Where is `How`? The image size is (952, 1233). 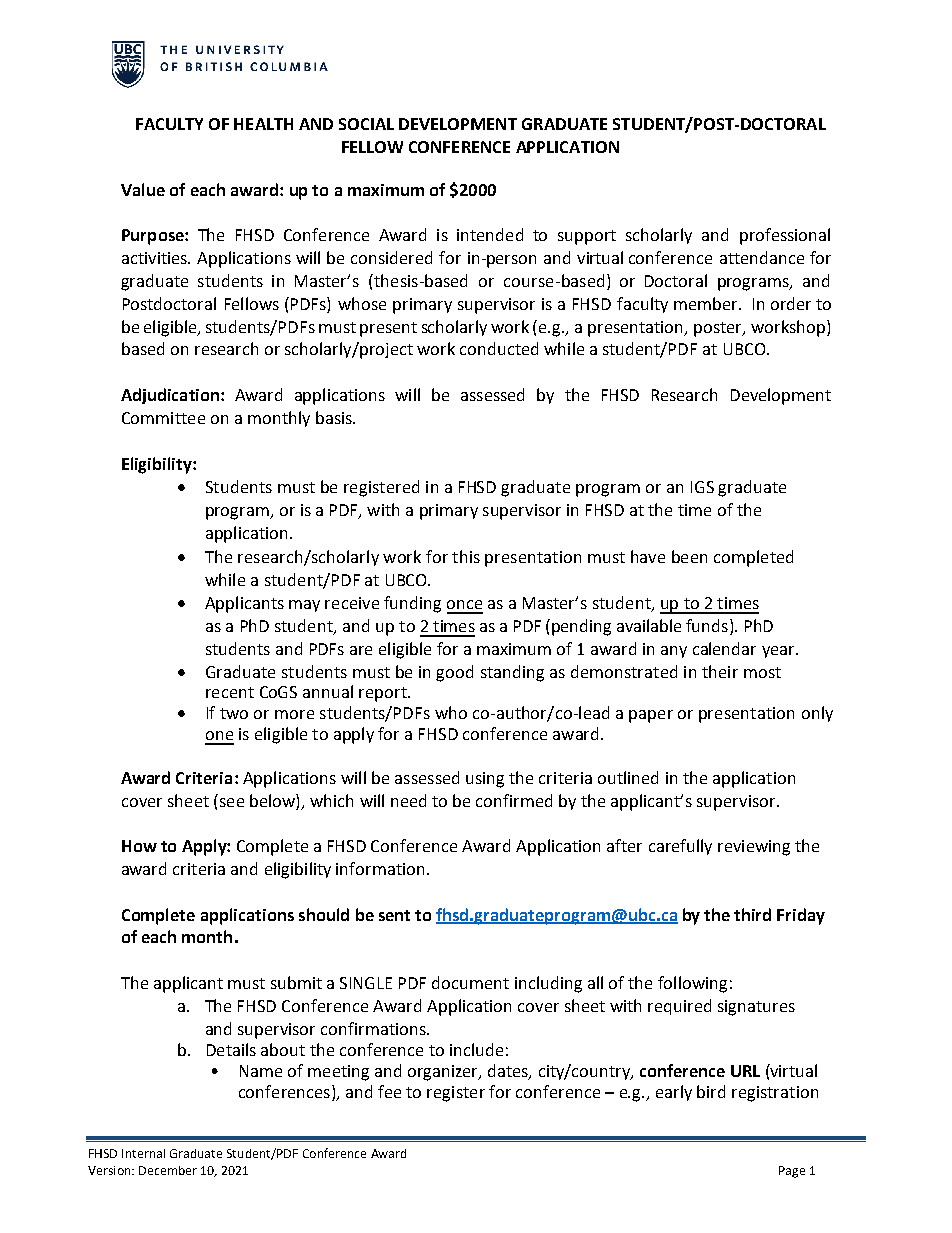
How is located at coordinates (139, 846).
